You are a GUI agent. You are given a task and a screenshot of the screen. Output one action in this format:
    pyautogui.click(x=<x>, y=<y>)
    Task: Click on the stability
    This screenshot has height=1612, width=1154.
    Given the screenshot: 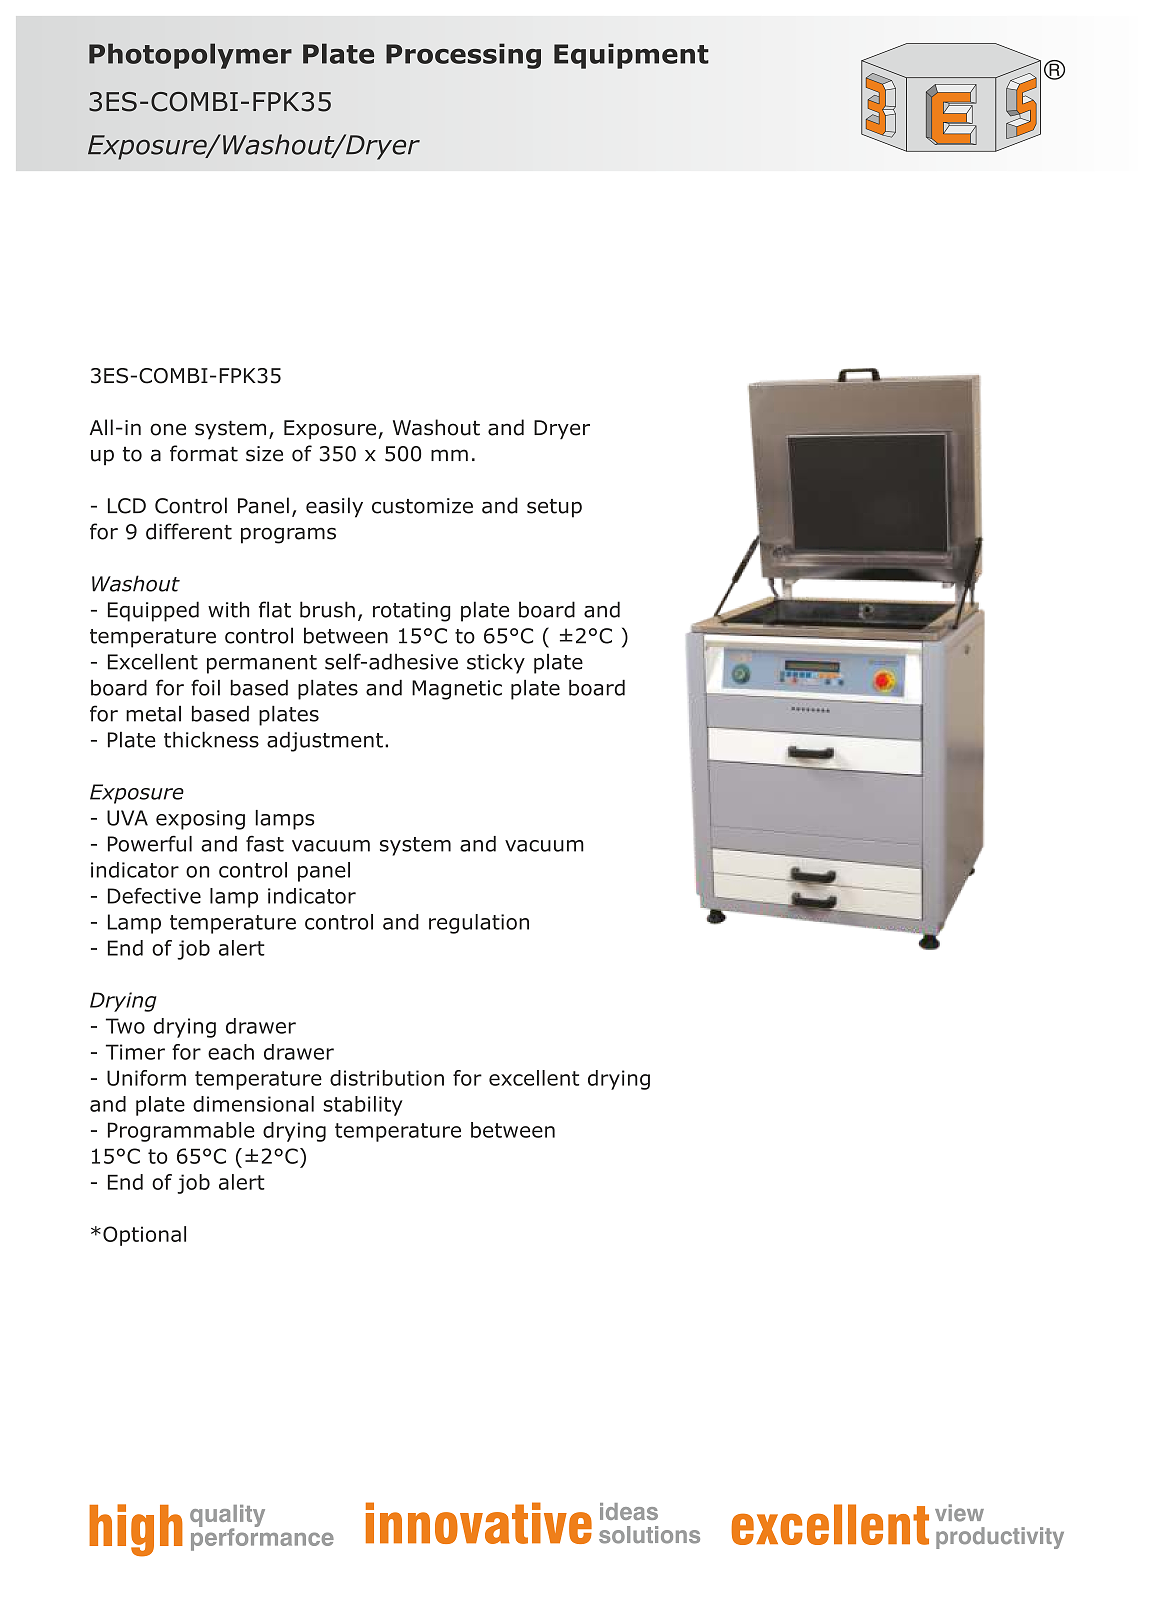 What is the action you would take?
    pyautogui.click(x=363, y=1106)
